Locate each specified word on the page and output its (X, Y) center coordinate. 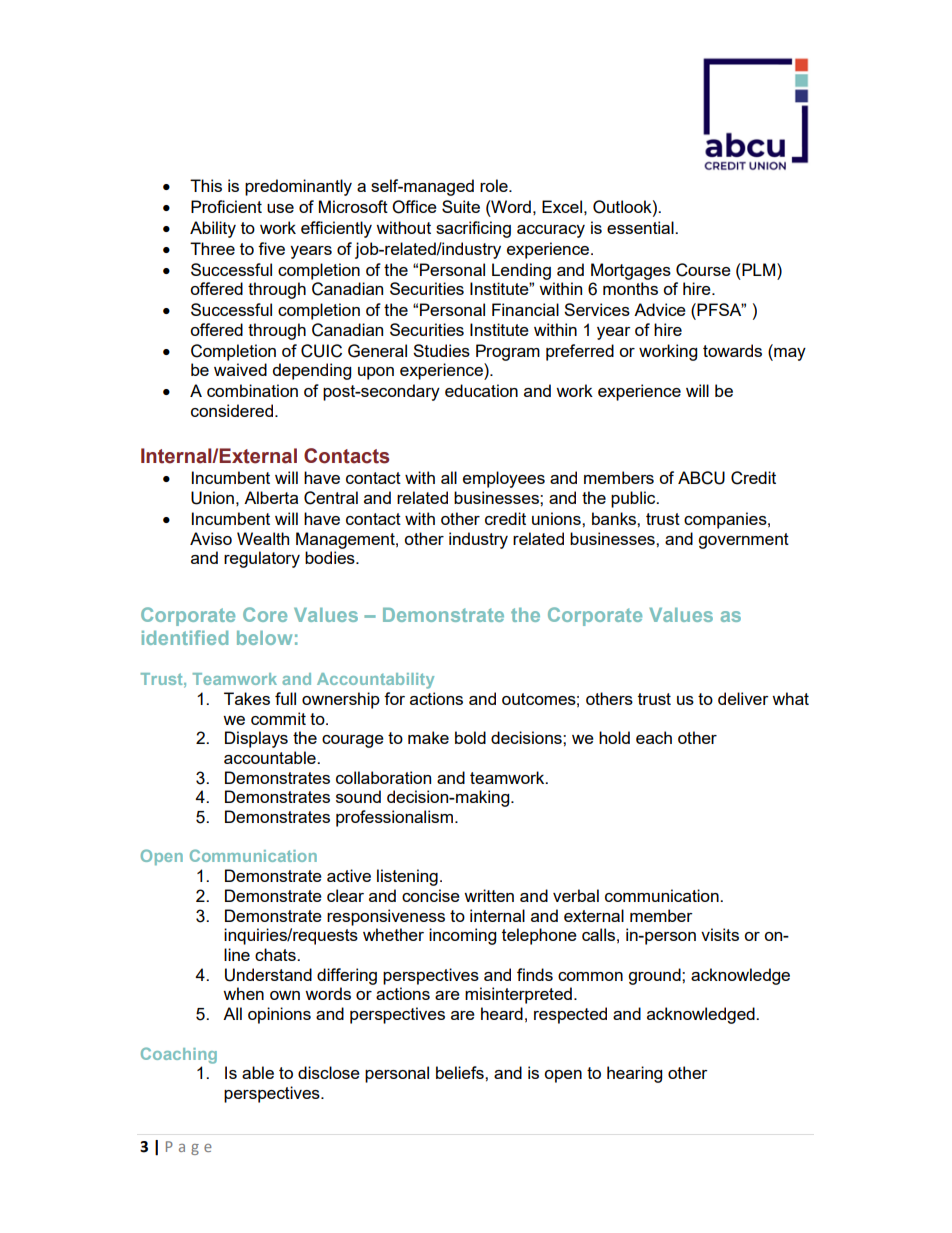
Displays (256, 739)
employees (504, 479)
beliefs (461, 1072)
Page (189, 1148)
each (654, 737)
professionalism (394, 818)
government (743, 541)
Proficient (226, 206)
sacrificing (473, 229)
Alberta (271, 497)
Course (703, 270)
